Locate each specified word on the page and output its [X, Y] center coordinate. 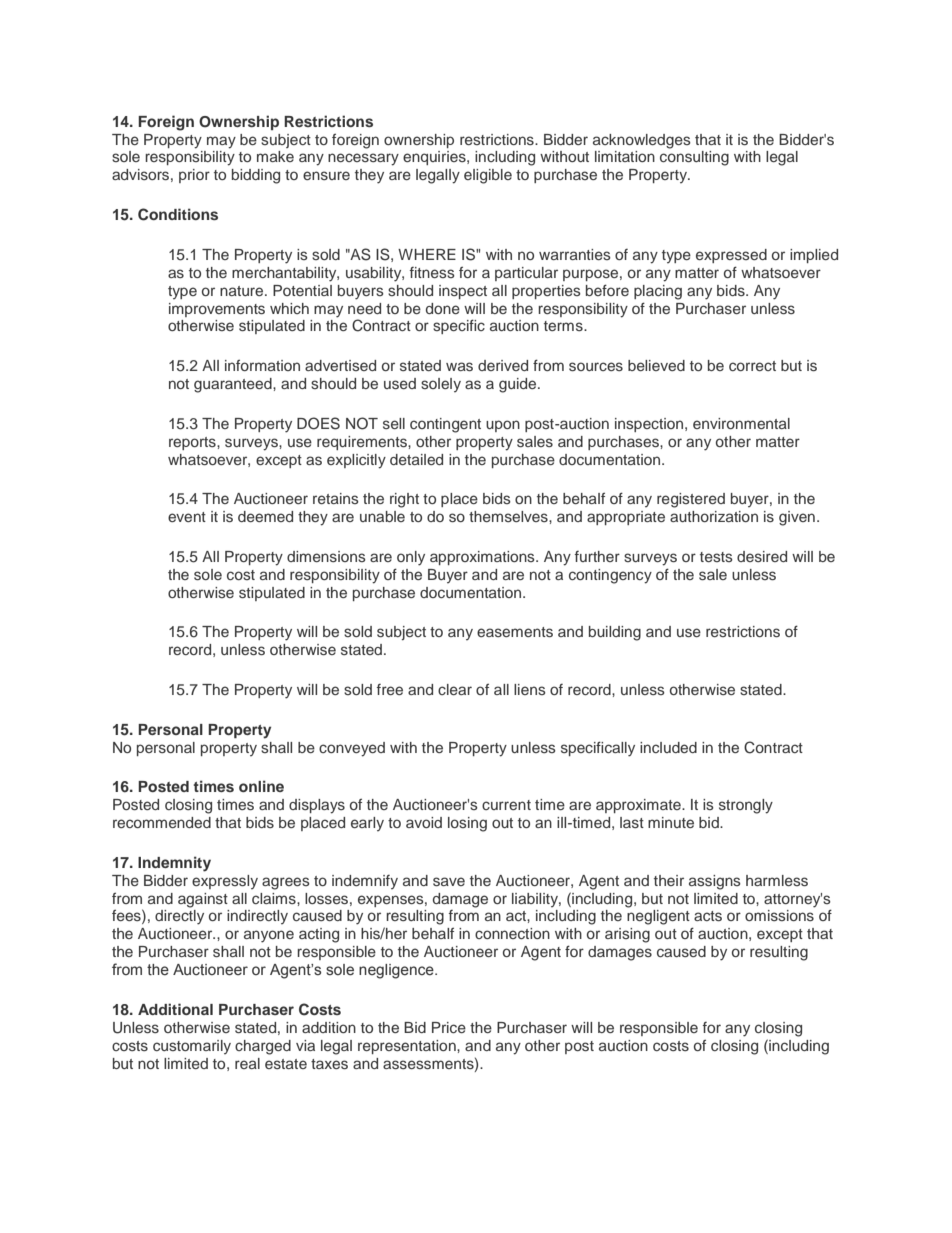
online [261, 786]
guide [519, 385]
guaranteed [234, 385]
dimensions [326, 556]
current [506, 805]
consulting [694, 158]
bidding [256, 176]
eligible [488, 176]
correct [752, 366]
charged [263, 1047]
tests [716, 557]
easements [515, 632]
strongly [746, 806]
